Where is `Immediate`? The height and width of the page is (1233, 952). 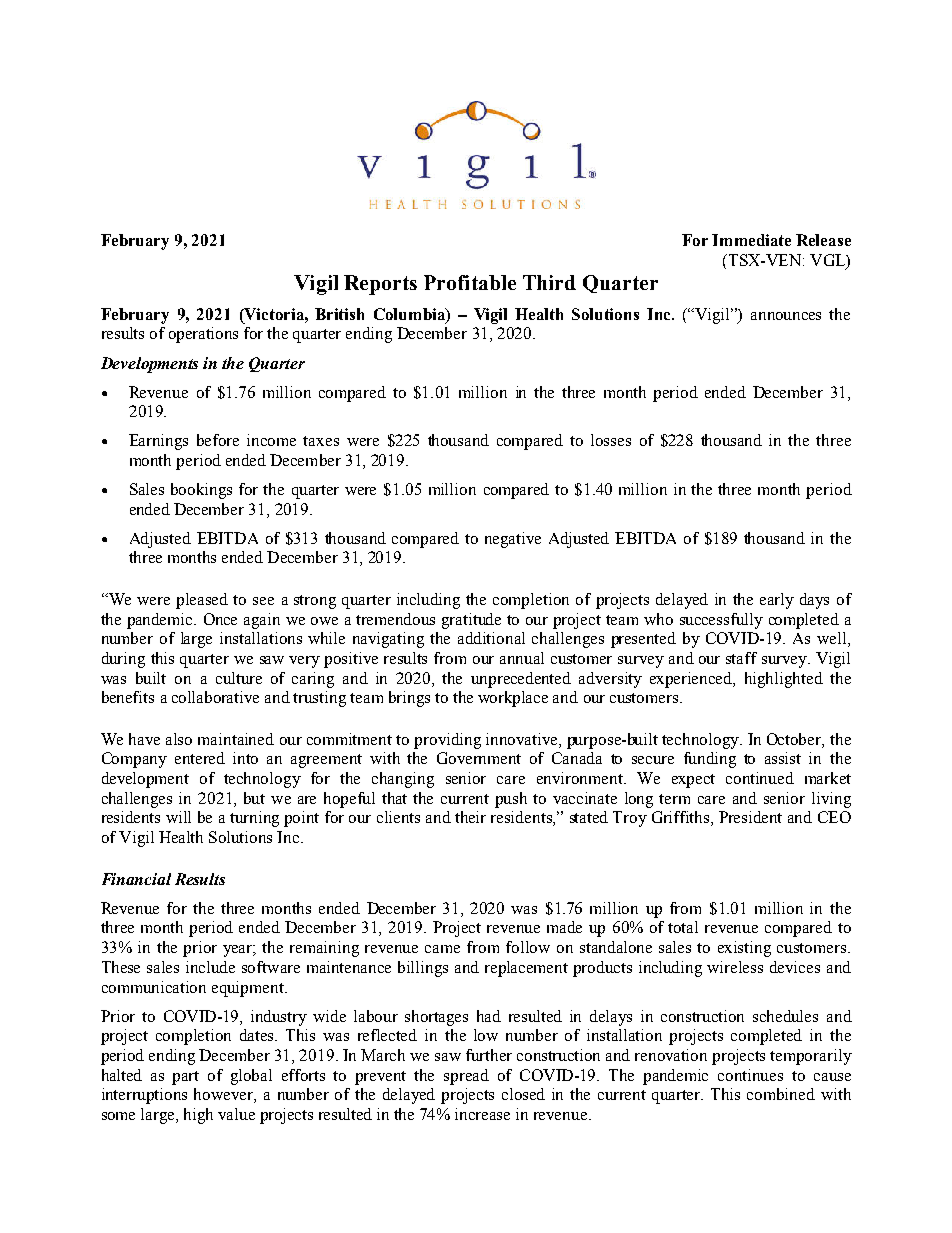
Immediate is located at coordinates (751, 240).
